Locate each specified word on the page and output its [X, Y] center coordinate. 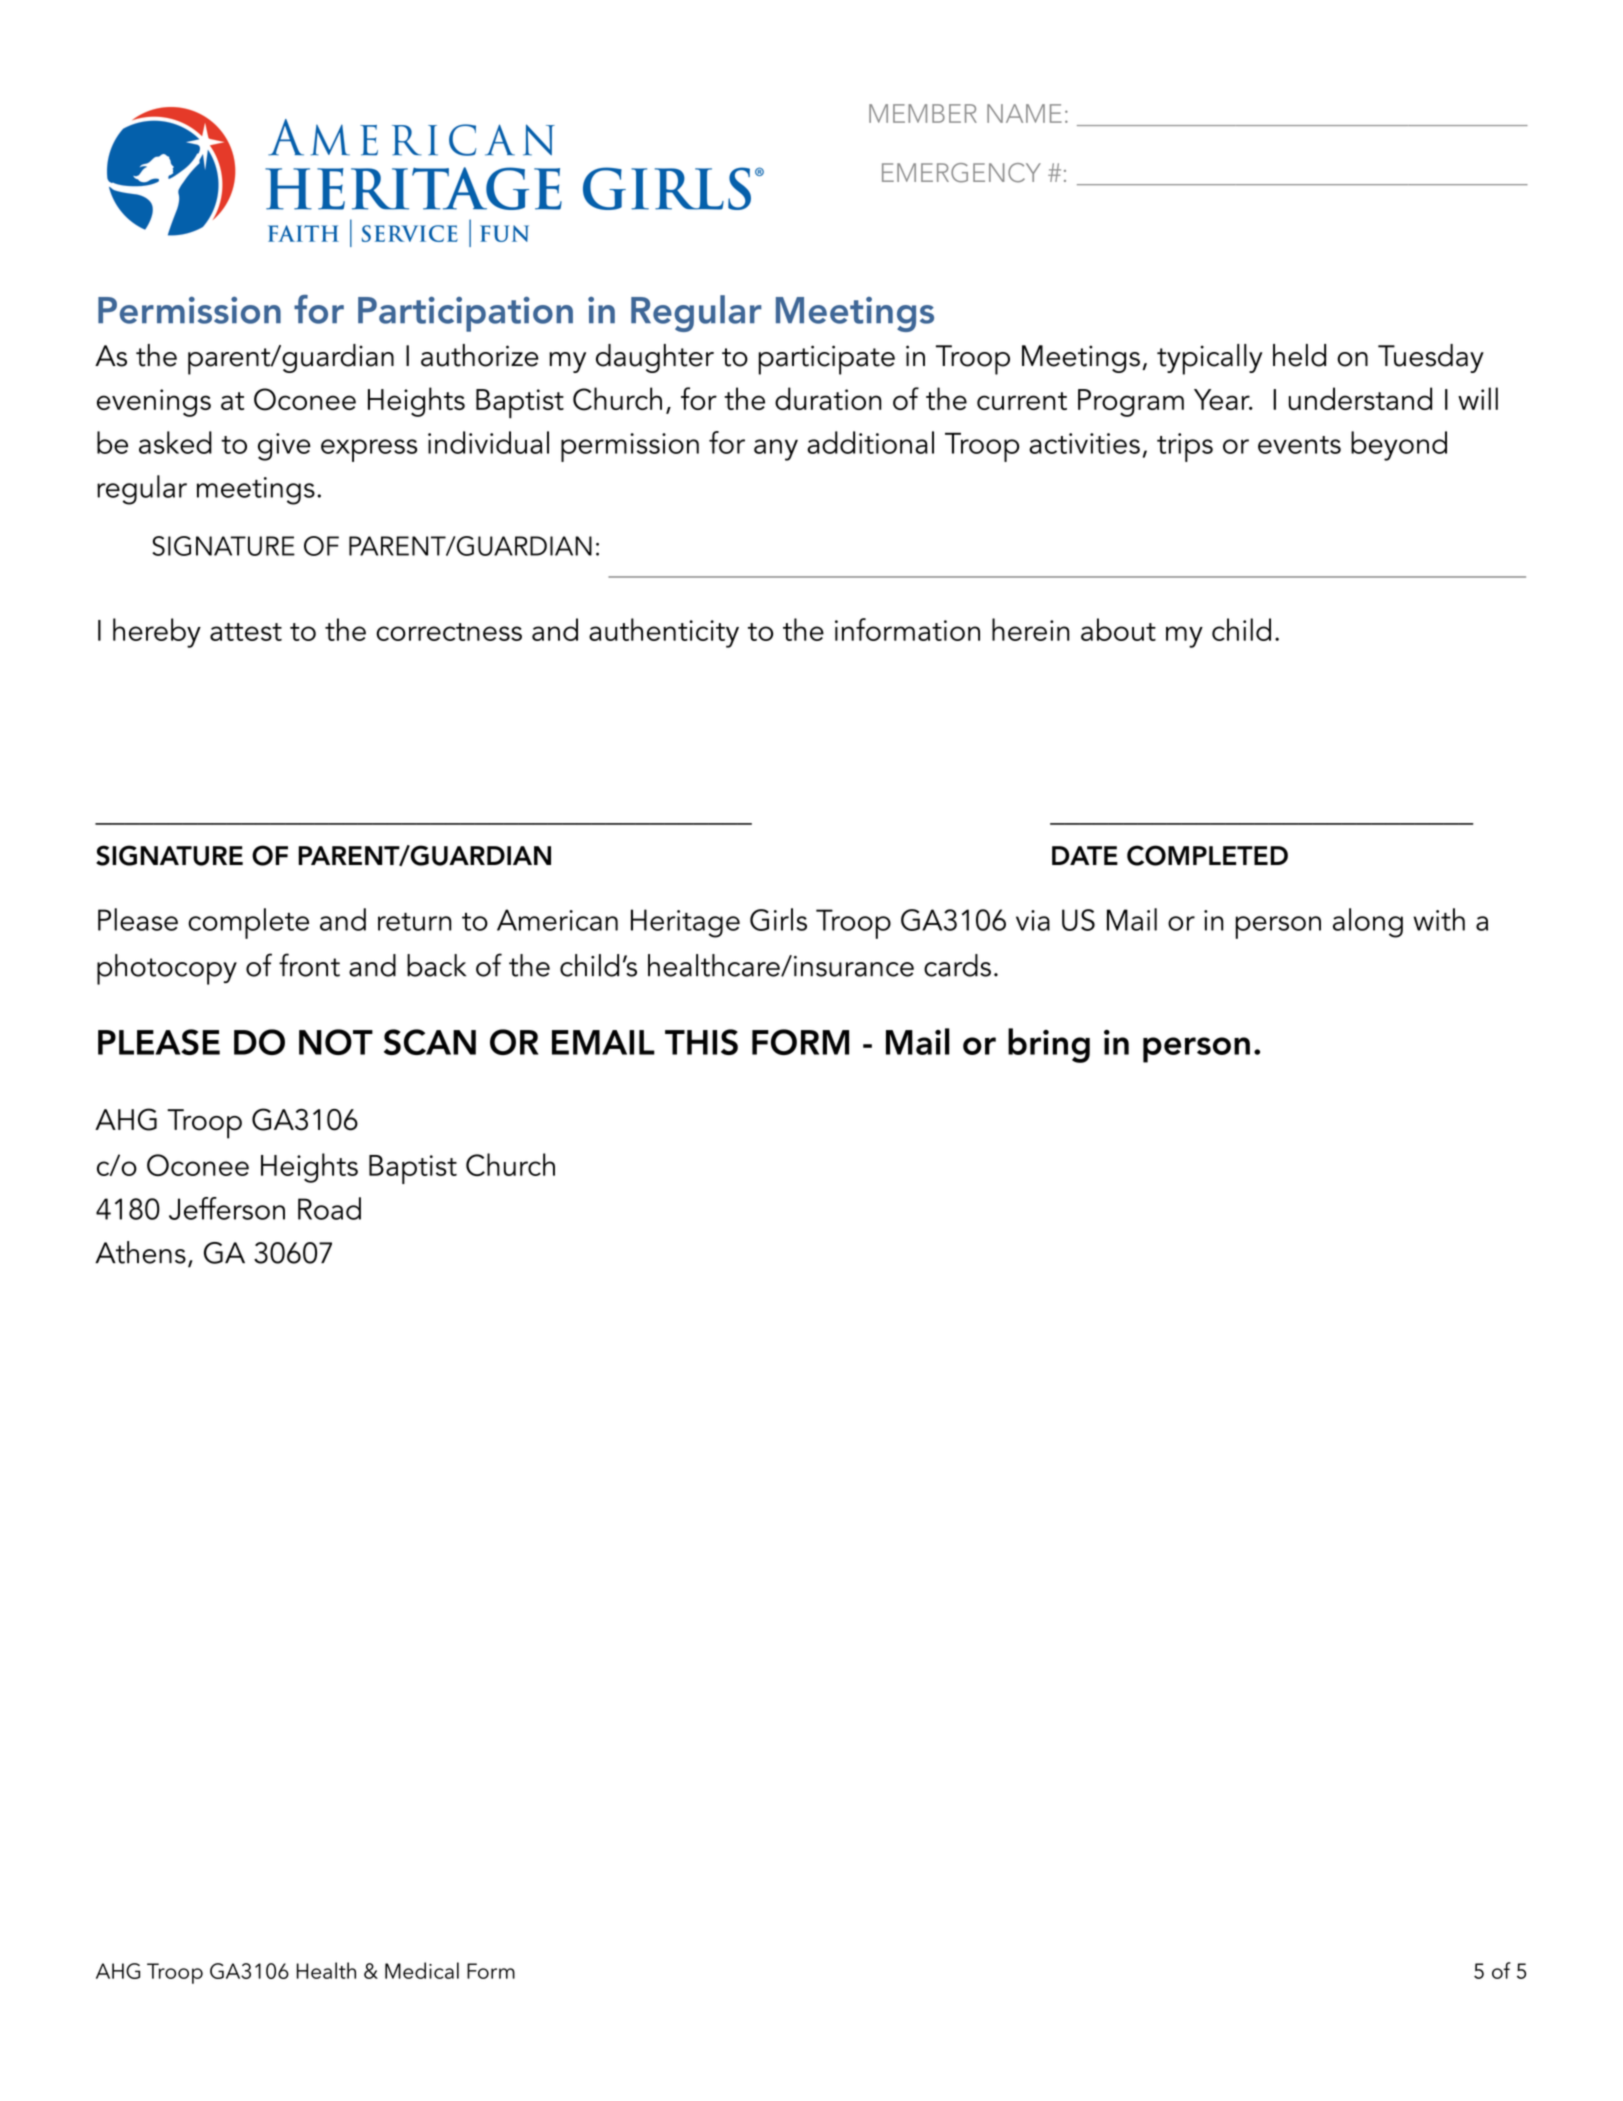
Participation [465, 314]
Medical [422, 1970]
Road [329, 1208]
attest [246, 632]
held [1299, 355]
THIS [701, 1042]
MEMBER [923, 113]
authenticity [664, 633]
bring [1049, 1045]
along [1368, 923]
